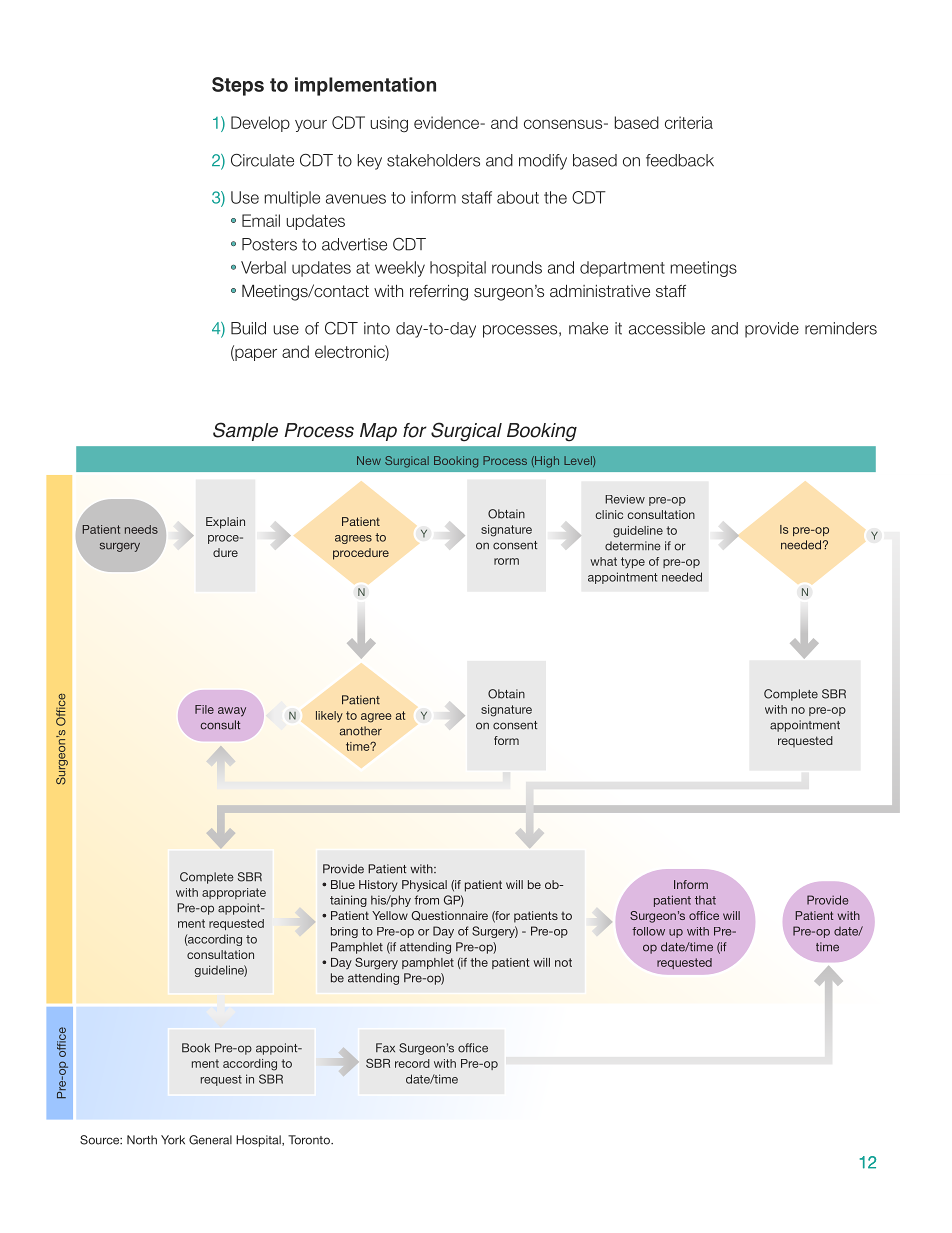  I want to click on York, so click(173, 1140).
